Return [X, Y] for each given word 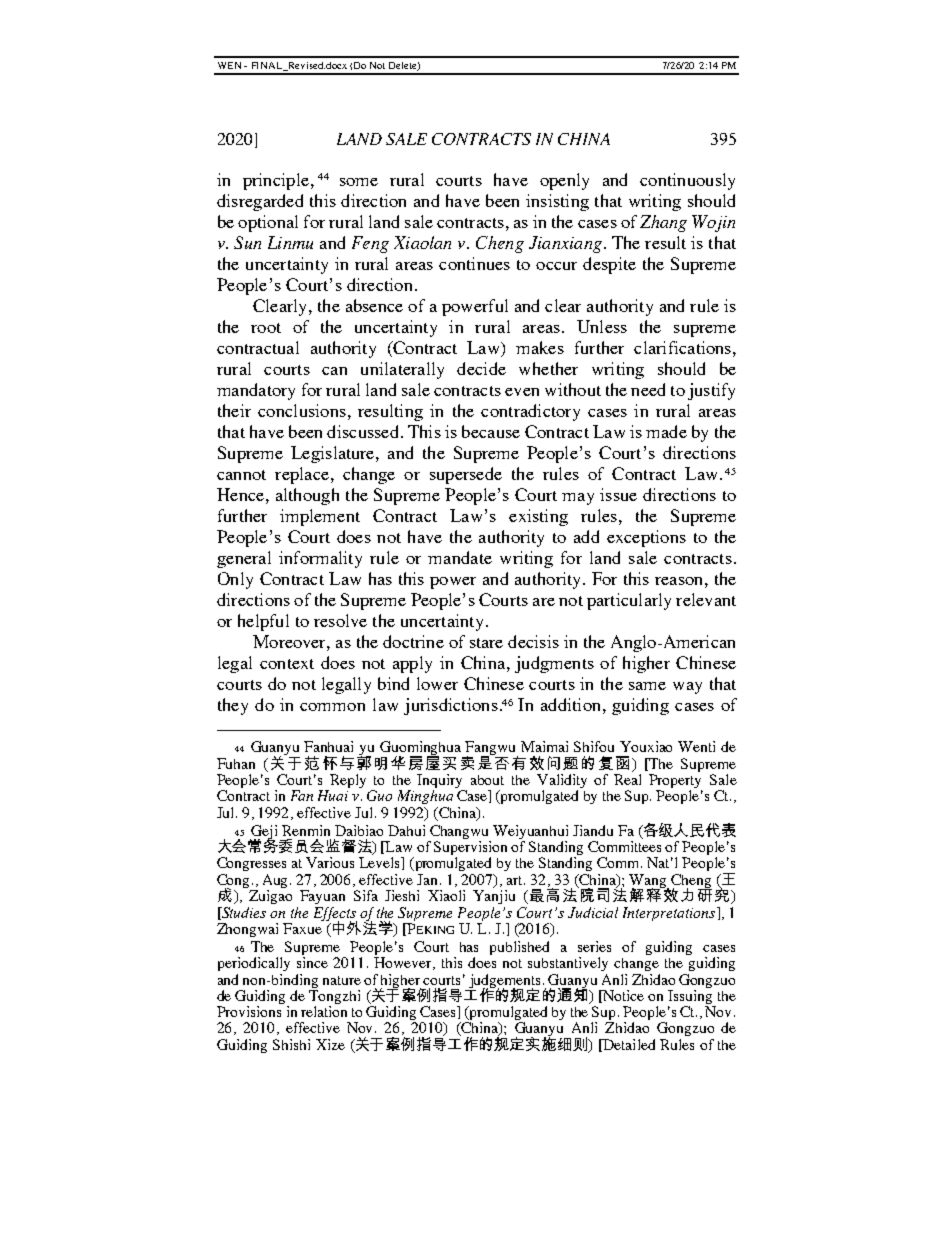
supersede [466, 475]
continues [474, 263]
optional [268, 223]
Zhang [663, 223]
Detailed [628, 1045]
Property [675, 782]
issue [618, 494]
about [487, 780]
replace [302, 475]
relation [324, 1011]
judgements [504, 982]
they [233, 706]
